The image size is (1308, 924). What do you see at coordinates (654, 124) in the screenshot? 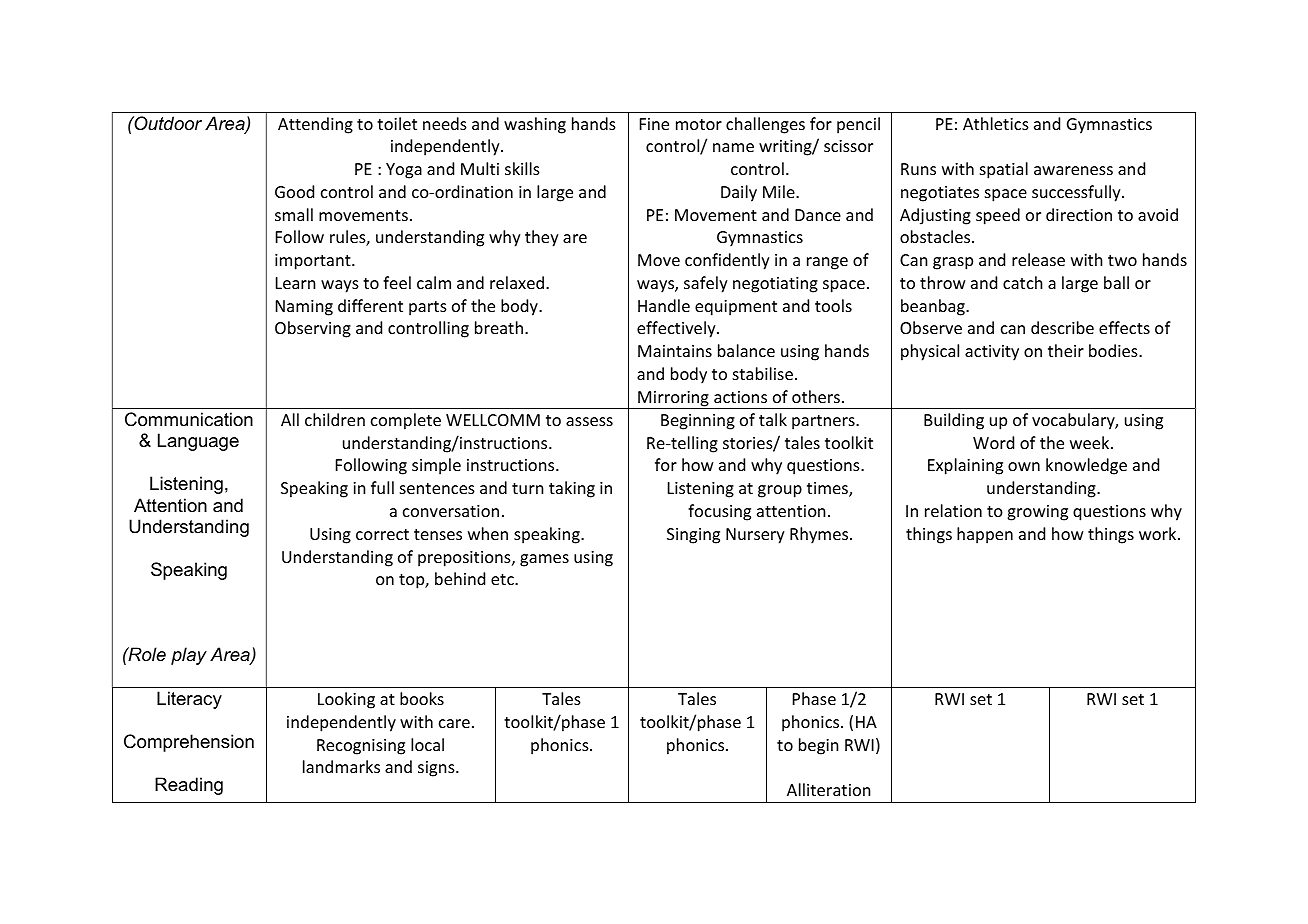
I see `Fine` at bounding box center [654, 124].
